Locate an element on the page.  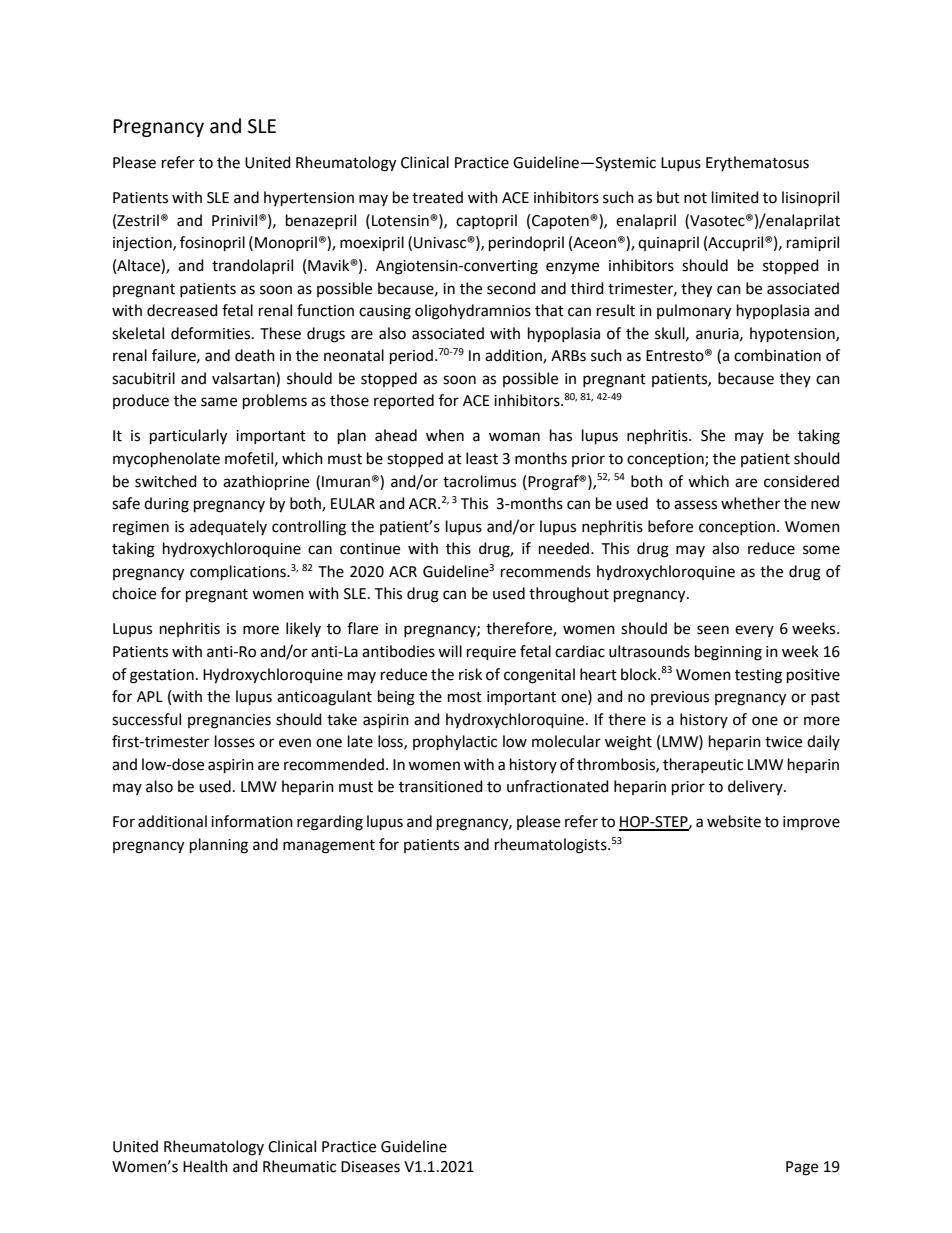
hypertension is located at coordinates (309, 199).
